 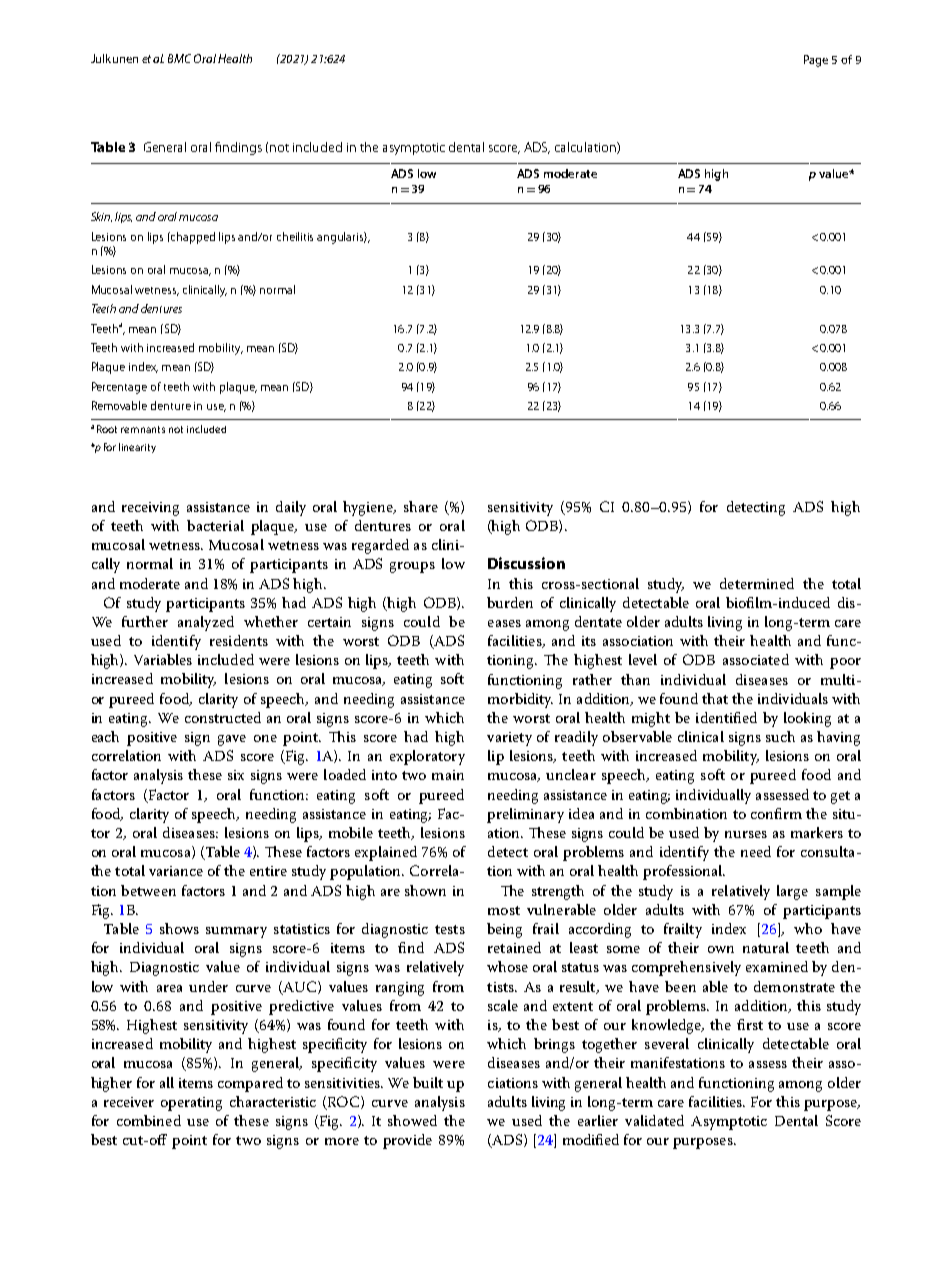 I want to click on operating, so click(x=191, y=1104).
